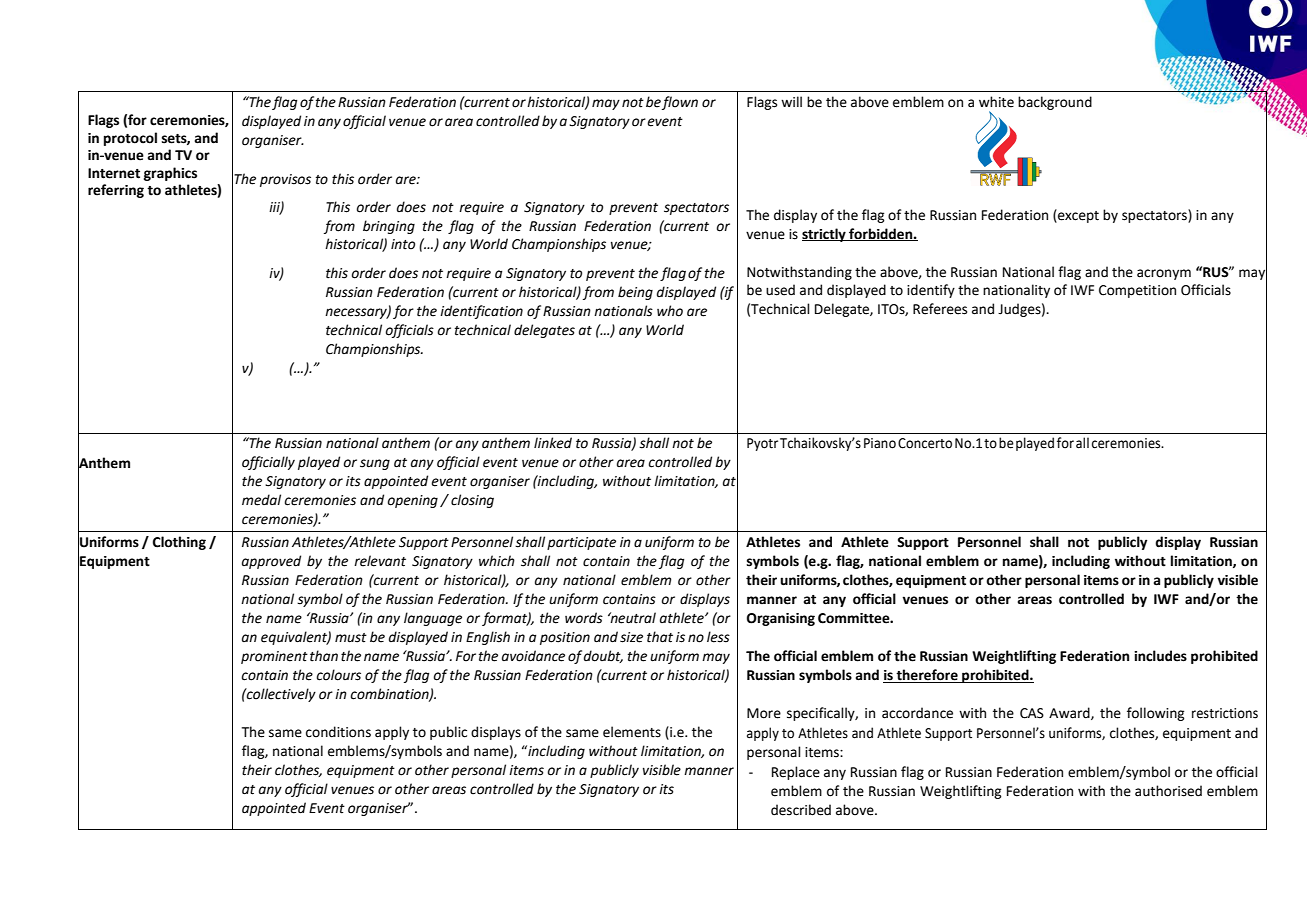 The width and height of the screenshot is (1307, 924). What do you see at coordinates (338, 732) in the screenshot?
I see `conditions` at bounding box center [338, 732].
